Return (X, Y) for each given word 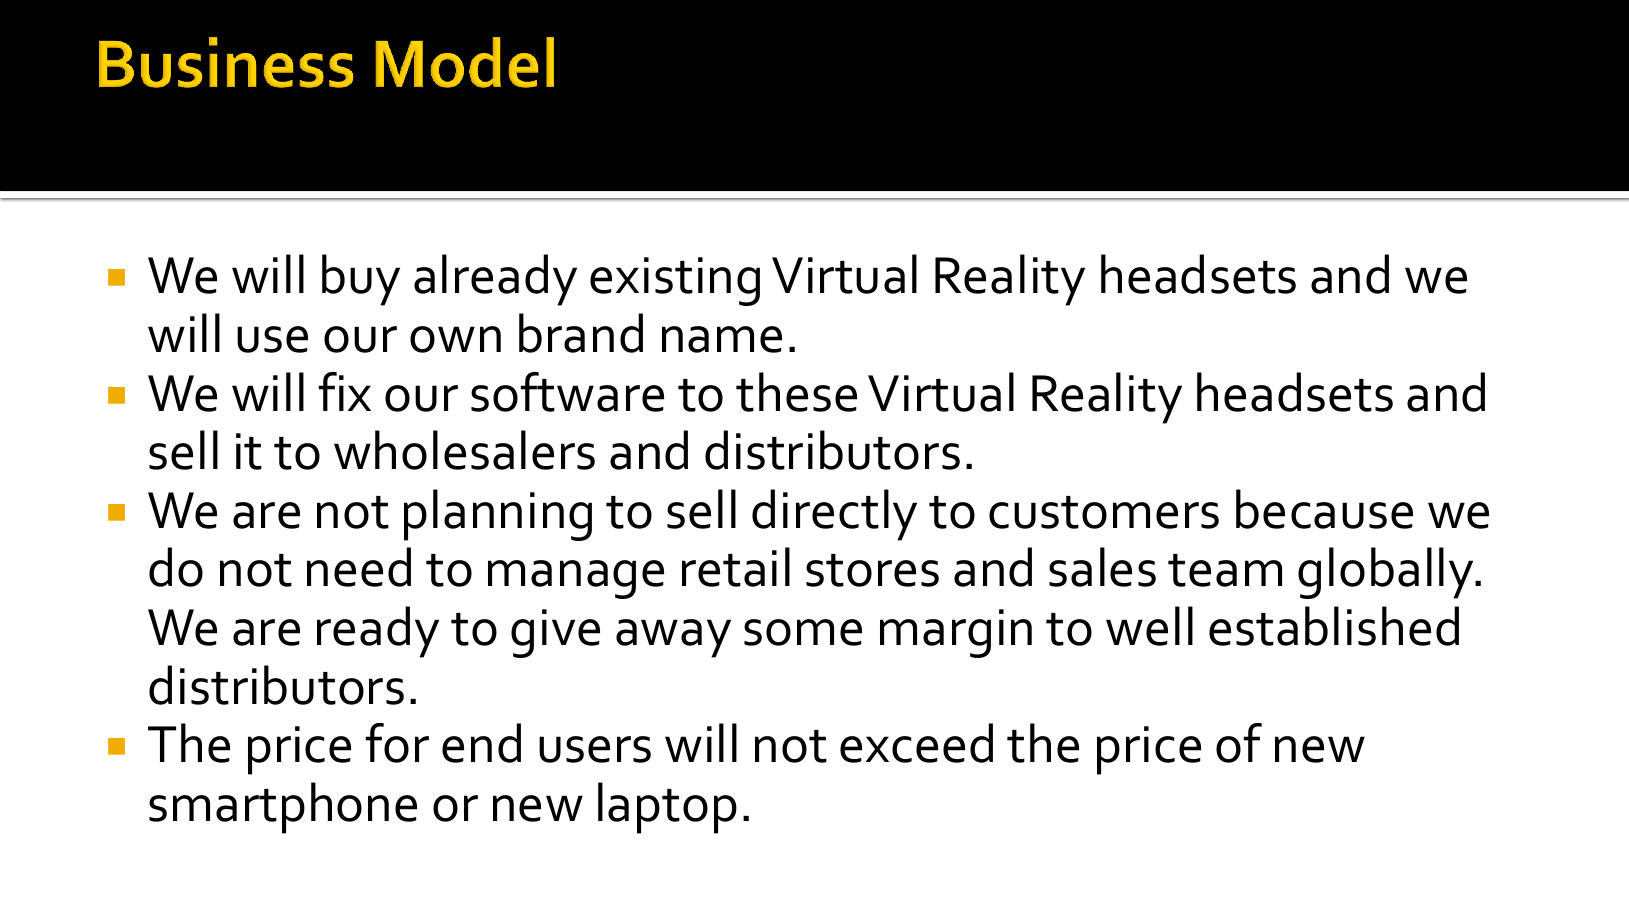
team (1225, 570)
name (722, 339)
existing (675, 281)
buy (361, 280)
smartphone (283, 808)
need (359, 567)
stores (872, 570)
